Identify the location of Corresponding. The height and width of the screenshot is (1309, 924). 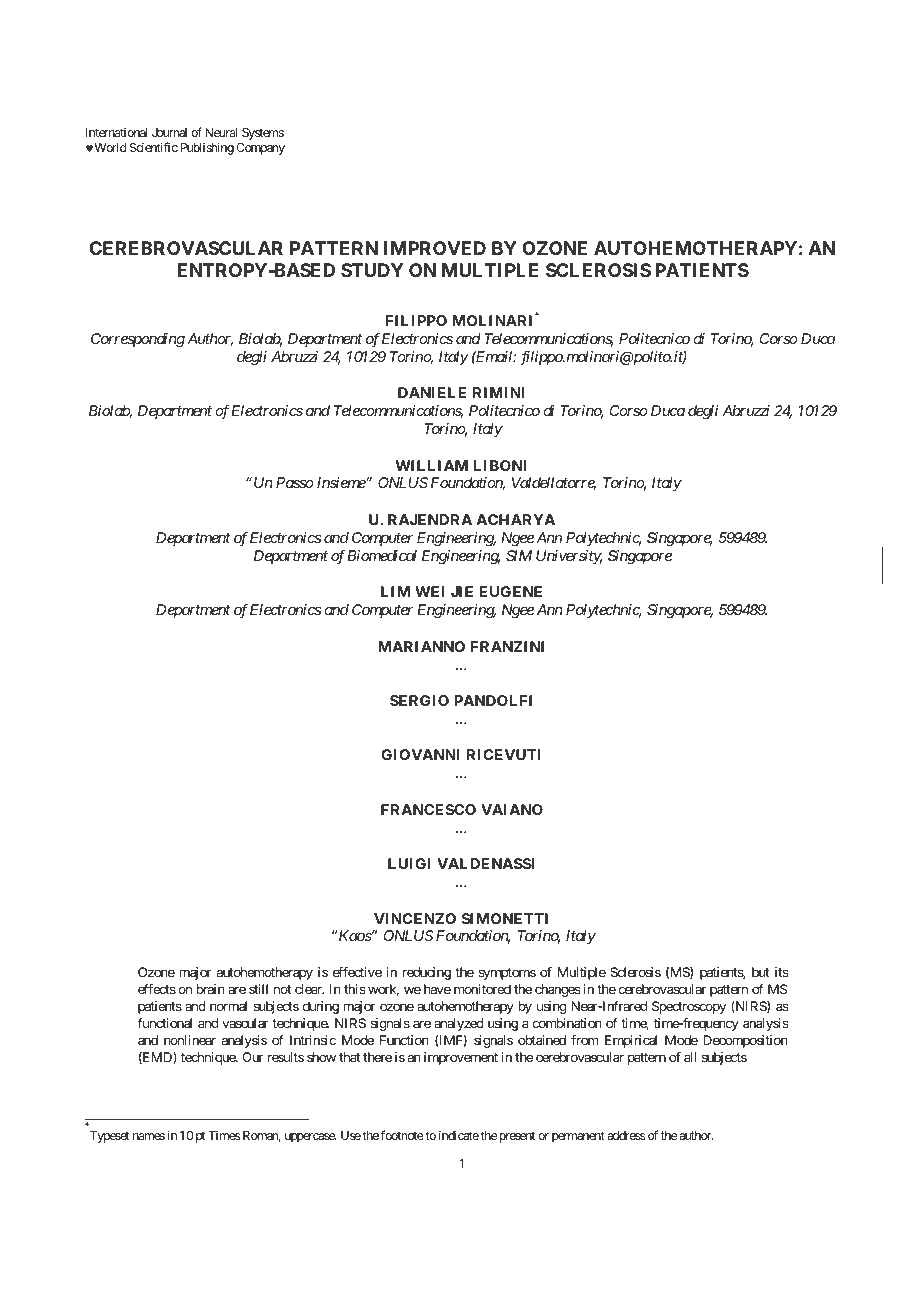
(138, 340).
